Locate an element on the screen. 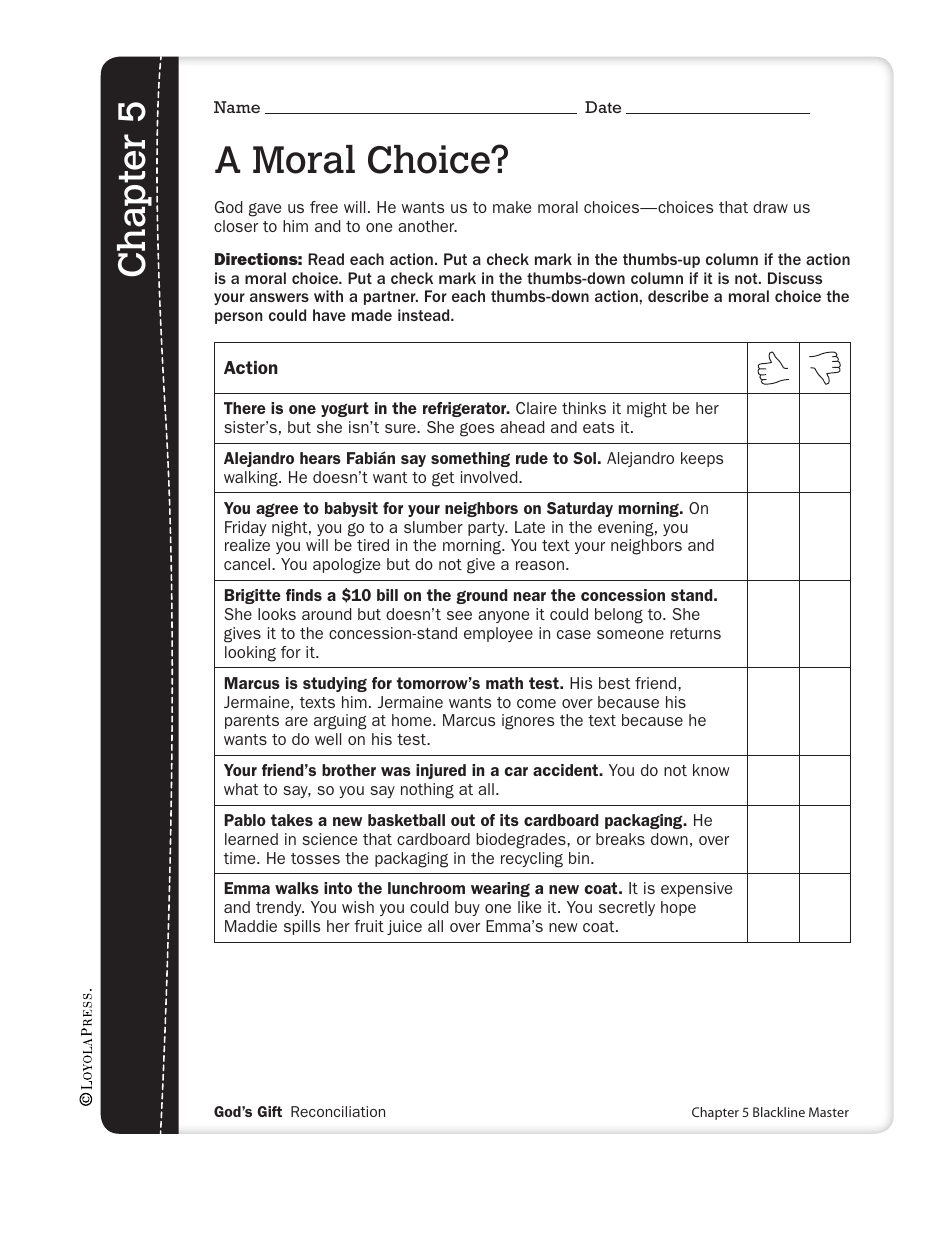 The image size is (952, 1233). Name is located at coordinates (237, 107).
